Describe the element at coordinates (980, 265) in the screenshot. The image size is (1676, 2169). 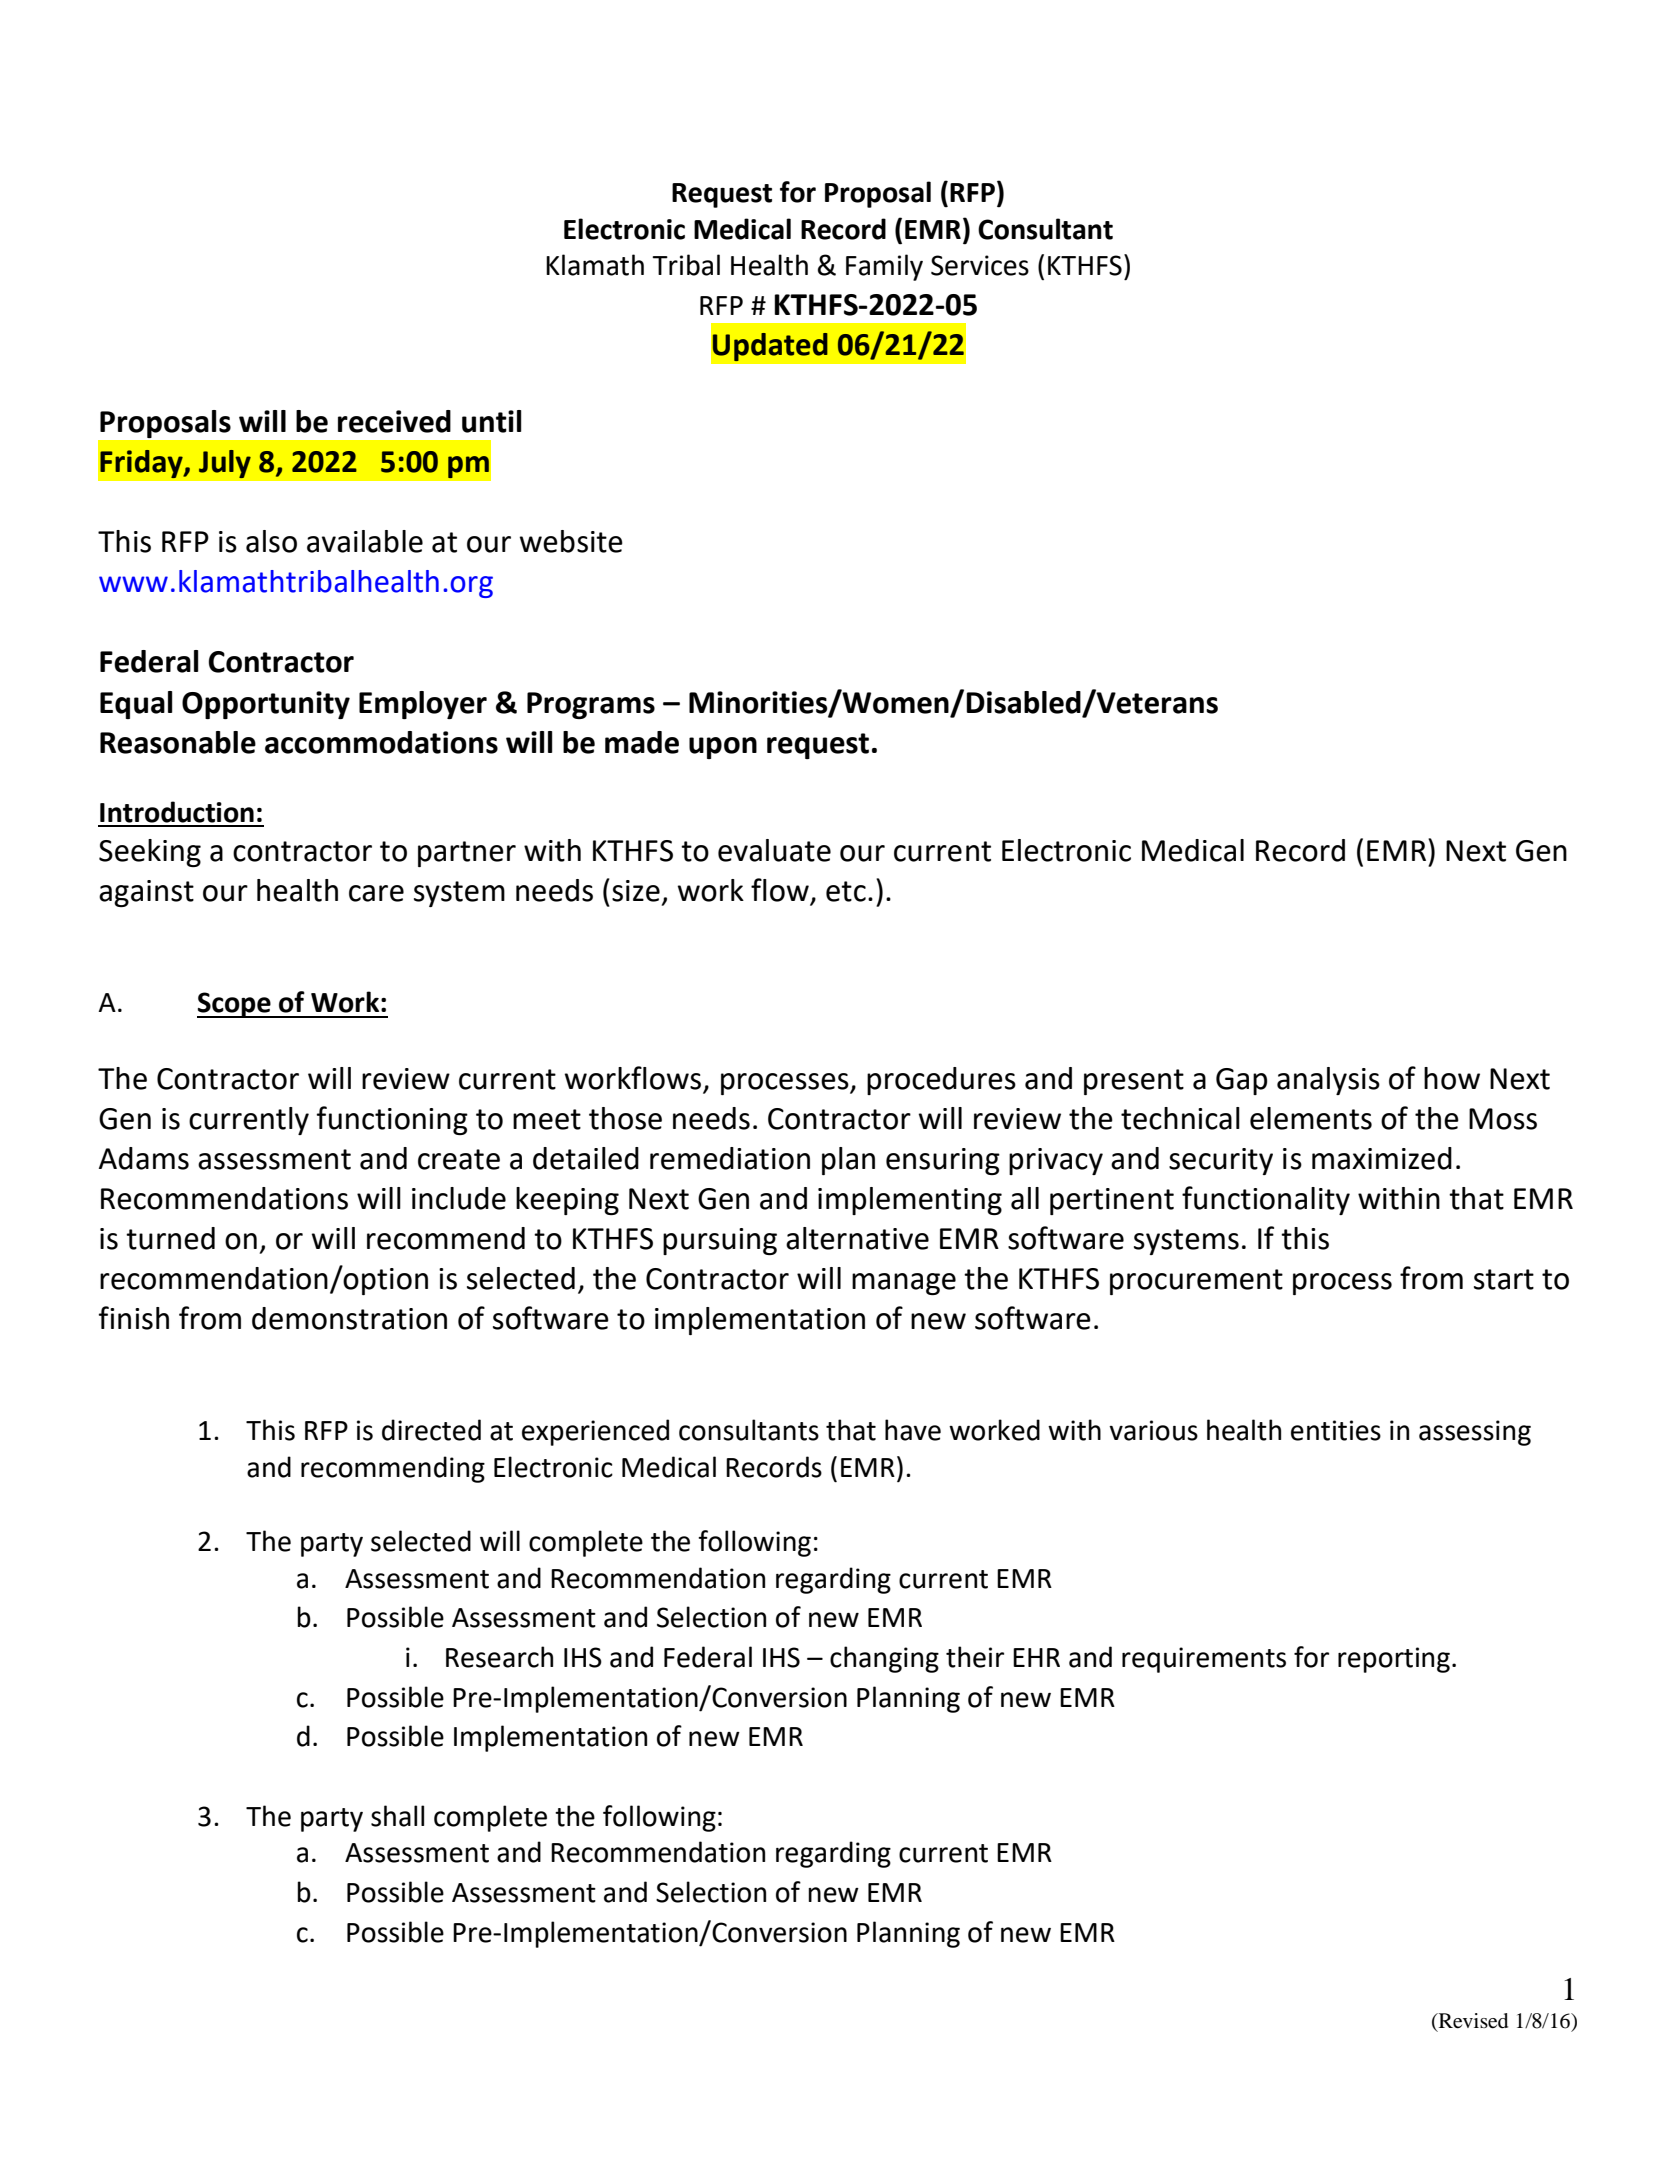
I see `Services` at that location.
